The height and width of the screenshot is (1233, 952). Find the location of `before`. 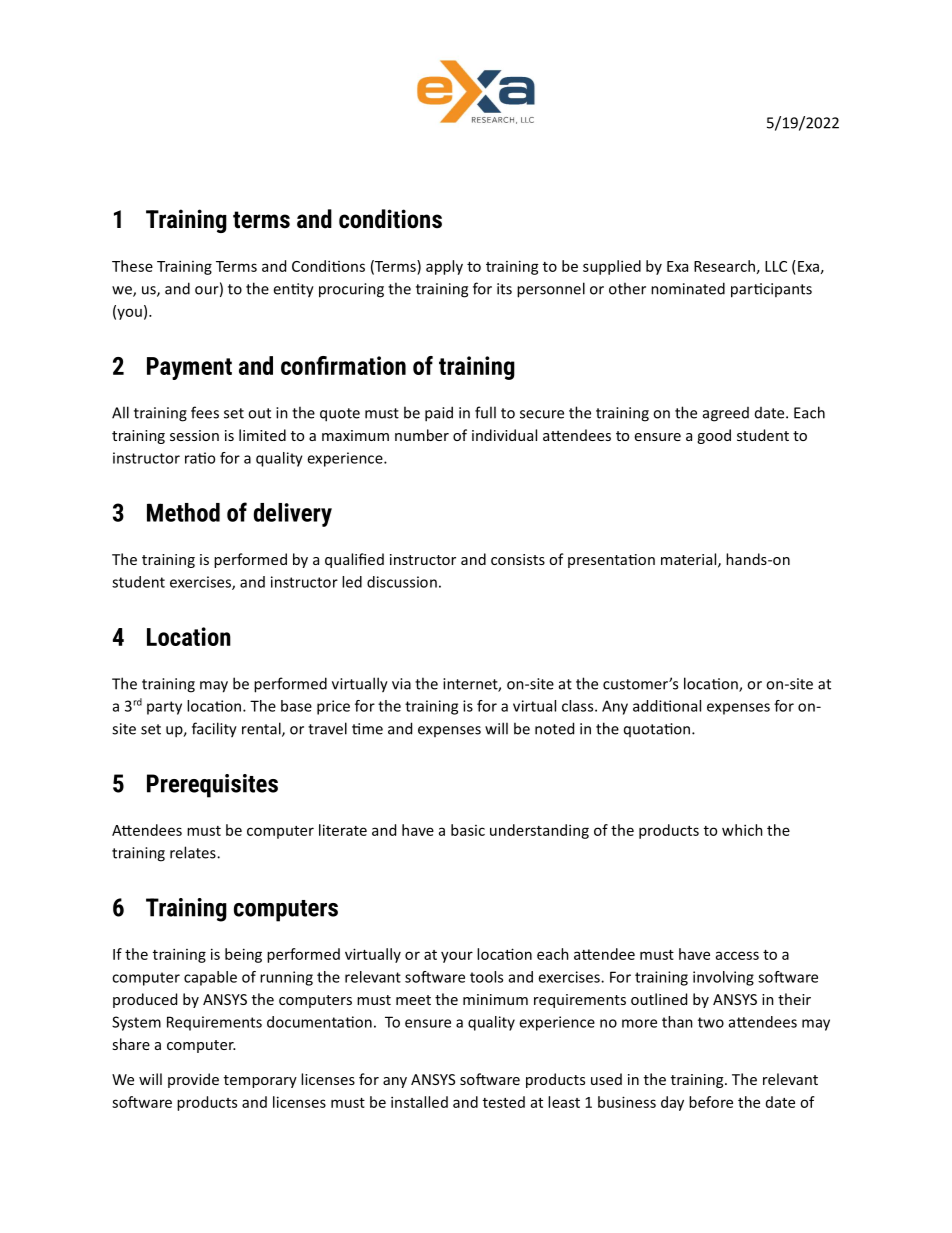

before is located at coordinates (711, 1102).
